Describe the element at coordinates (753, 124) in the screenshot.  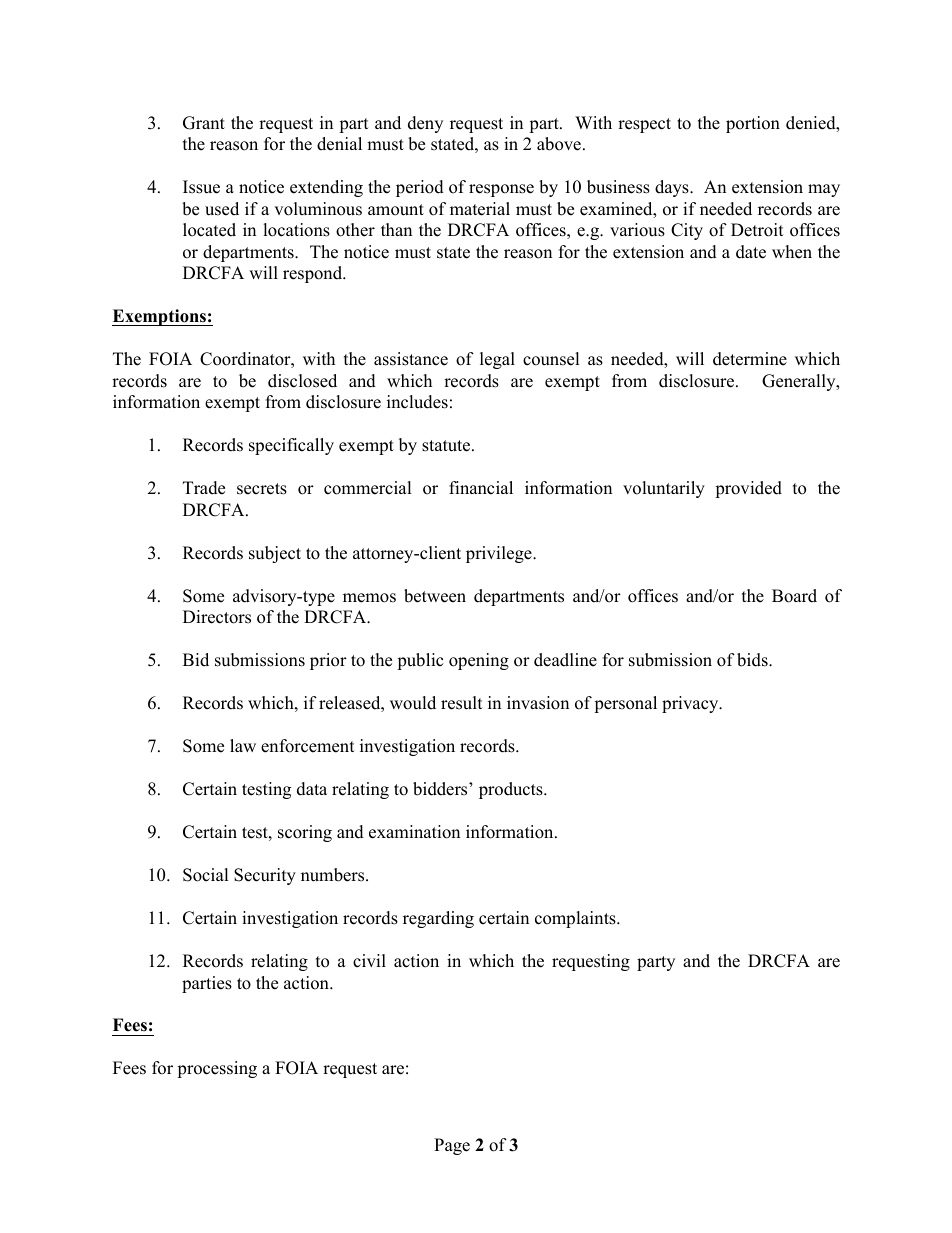
I see `portion` at that location.
